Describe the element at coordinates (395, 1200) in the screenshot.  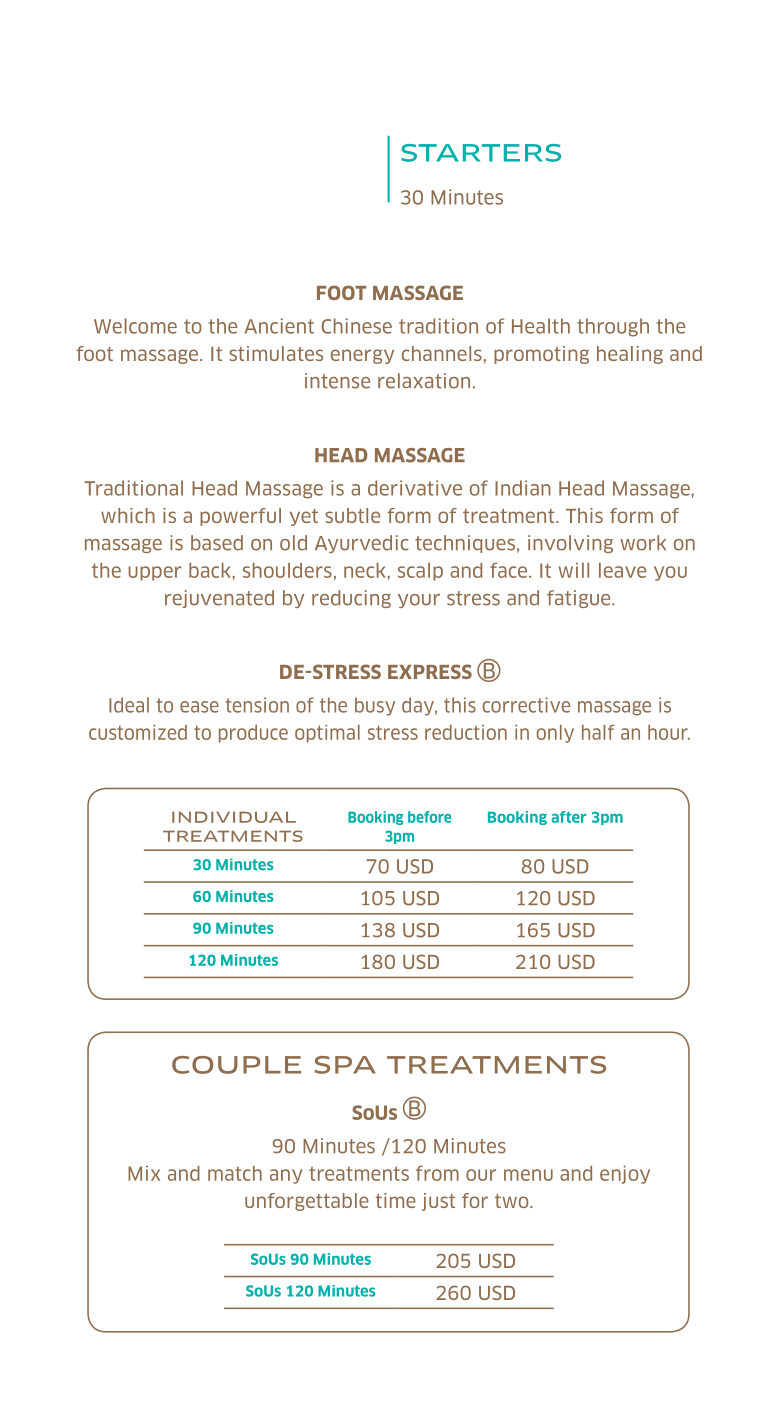
I see `time` at that location.
